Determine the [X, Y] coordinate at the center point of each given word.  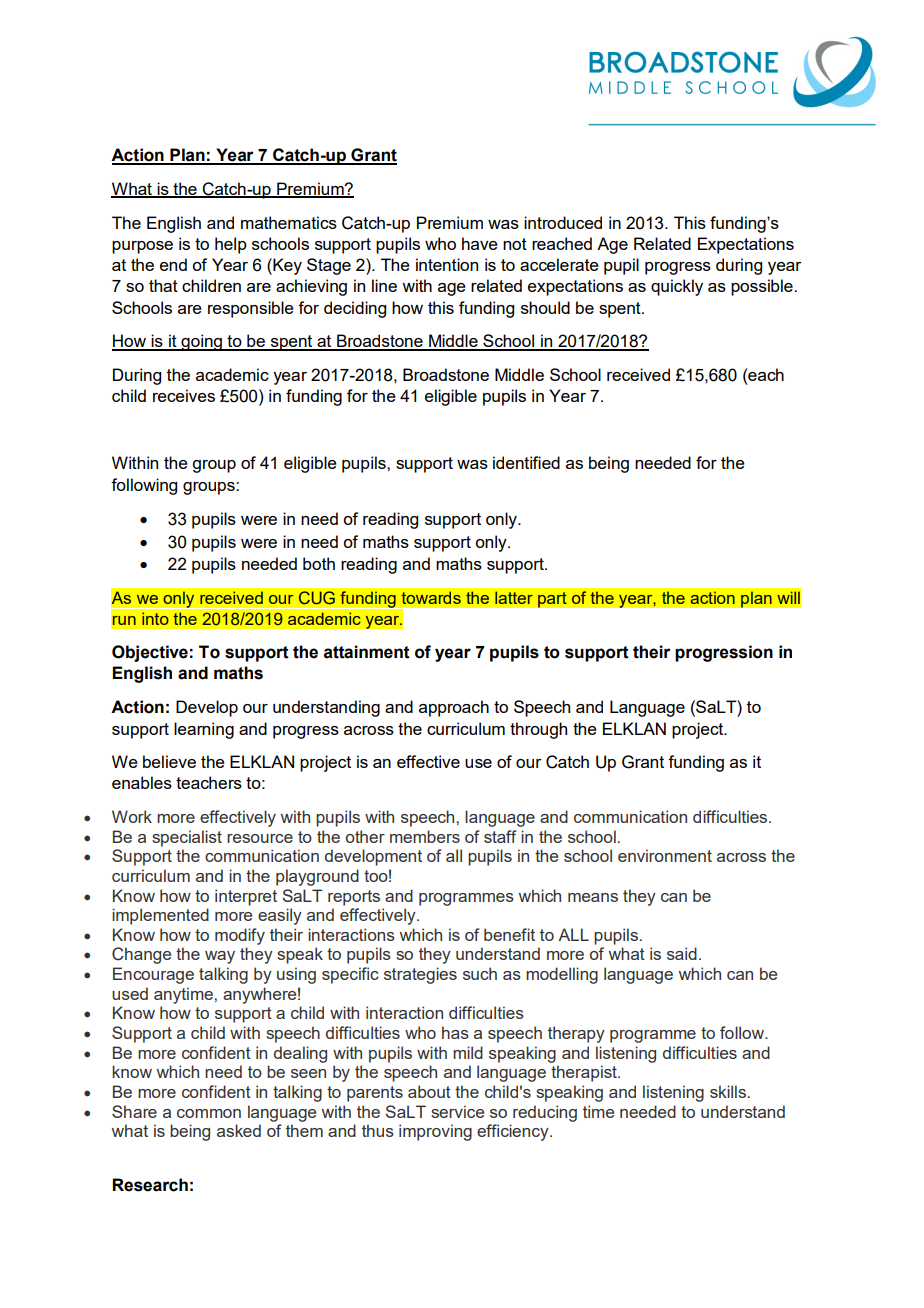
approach [454, 708]
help [231, 245]
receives [184, 395]
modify [240, 936]
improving [435, 1132]
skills [728, 1091]
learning [204, 730]
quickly [677, 287]
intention [447, 264]
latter [514, 597]
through [538, 730]
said [682, 953]
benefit [509, 934]
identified [526, 462]
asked [239, 1130]
